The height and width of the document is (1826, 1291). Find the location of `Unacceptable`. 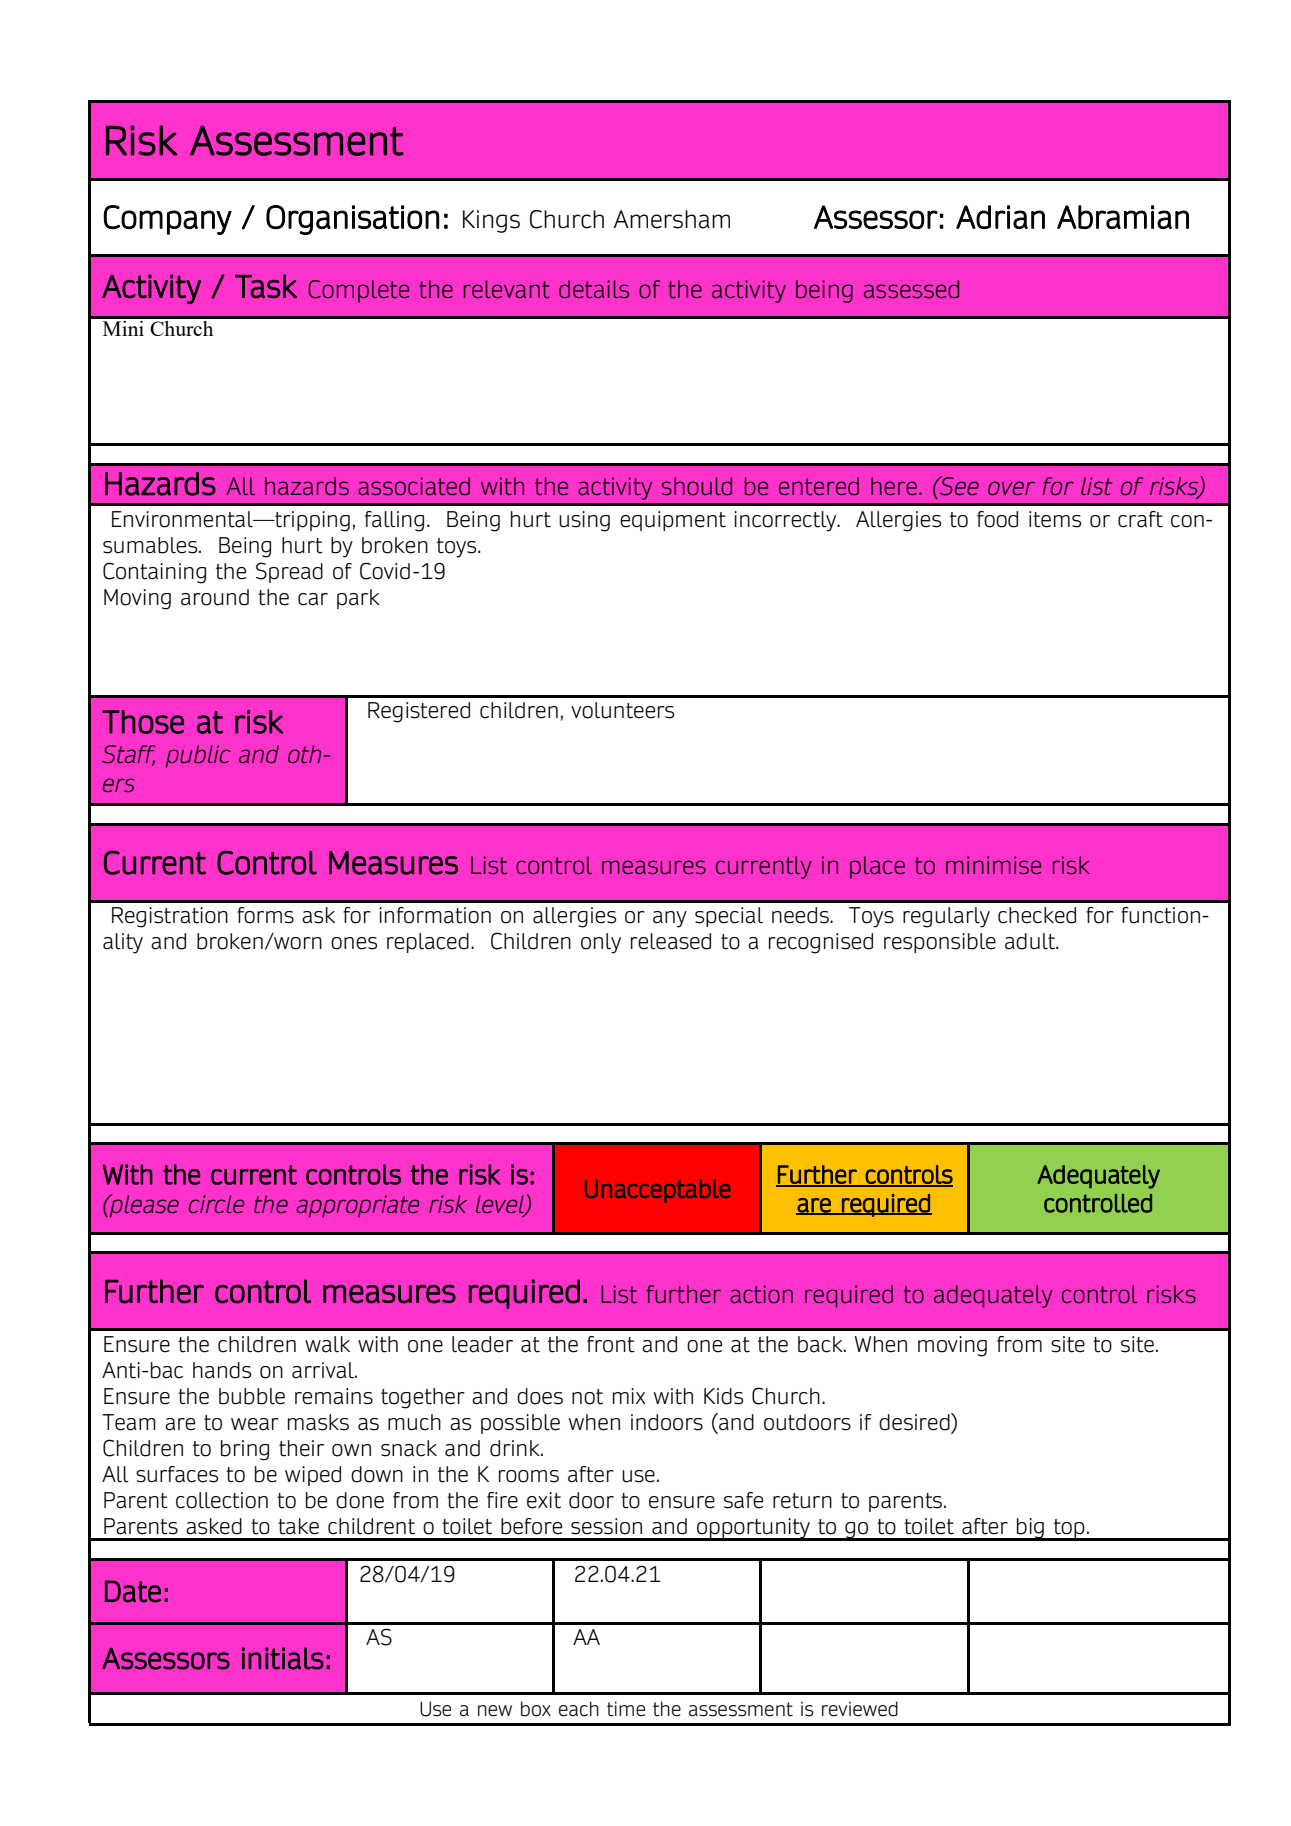

Unacceptable is located at coordinates (657, 1191).
